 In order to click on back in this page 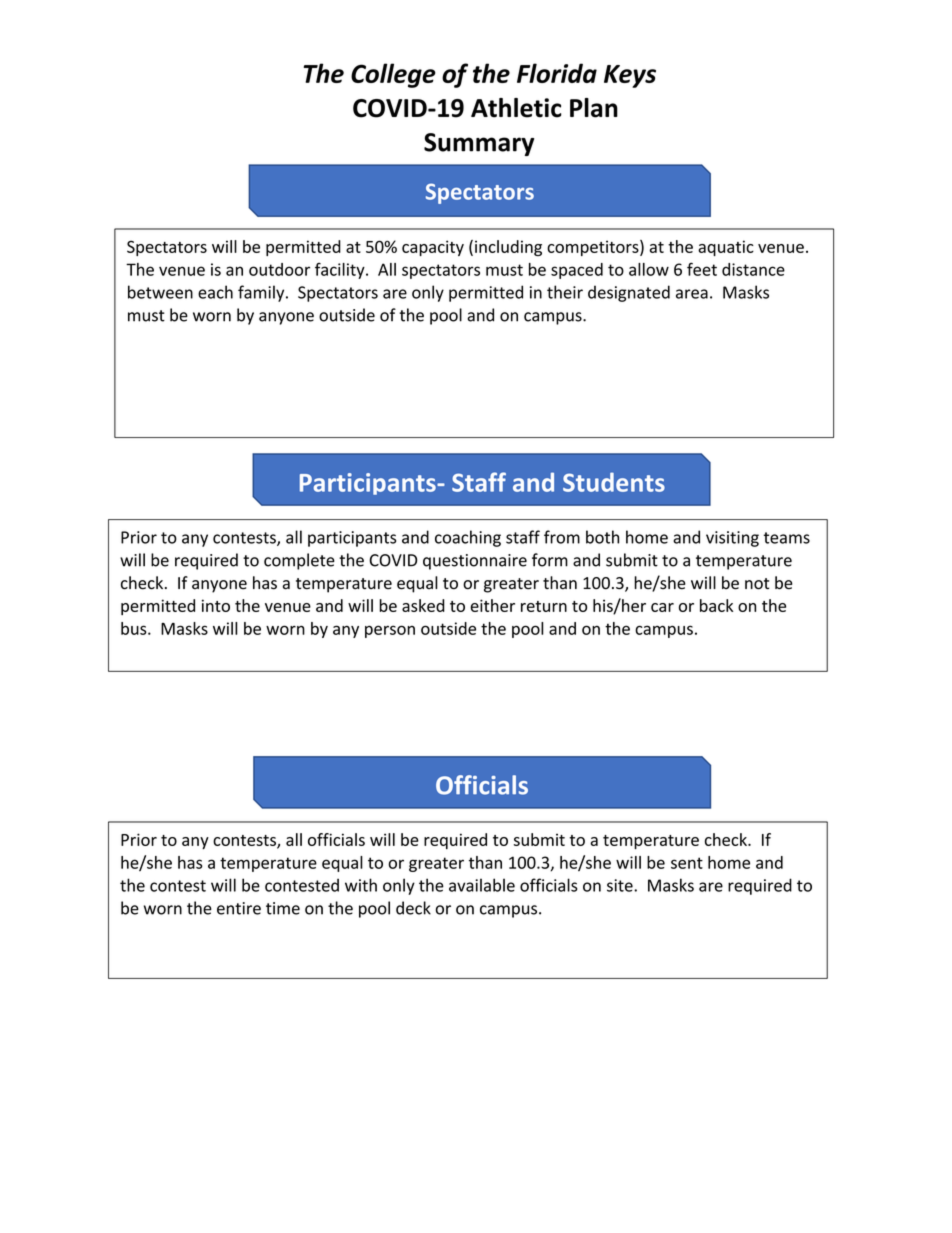, I will do `click(716, 605)`.
